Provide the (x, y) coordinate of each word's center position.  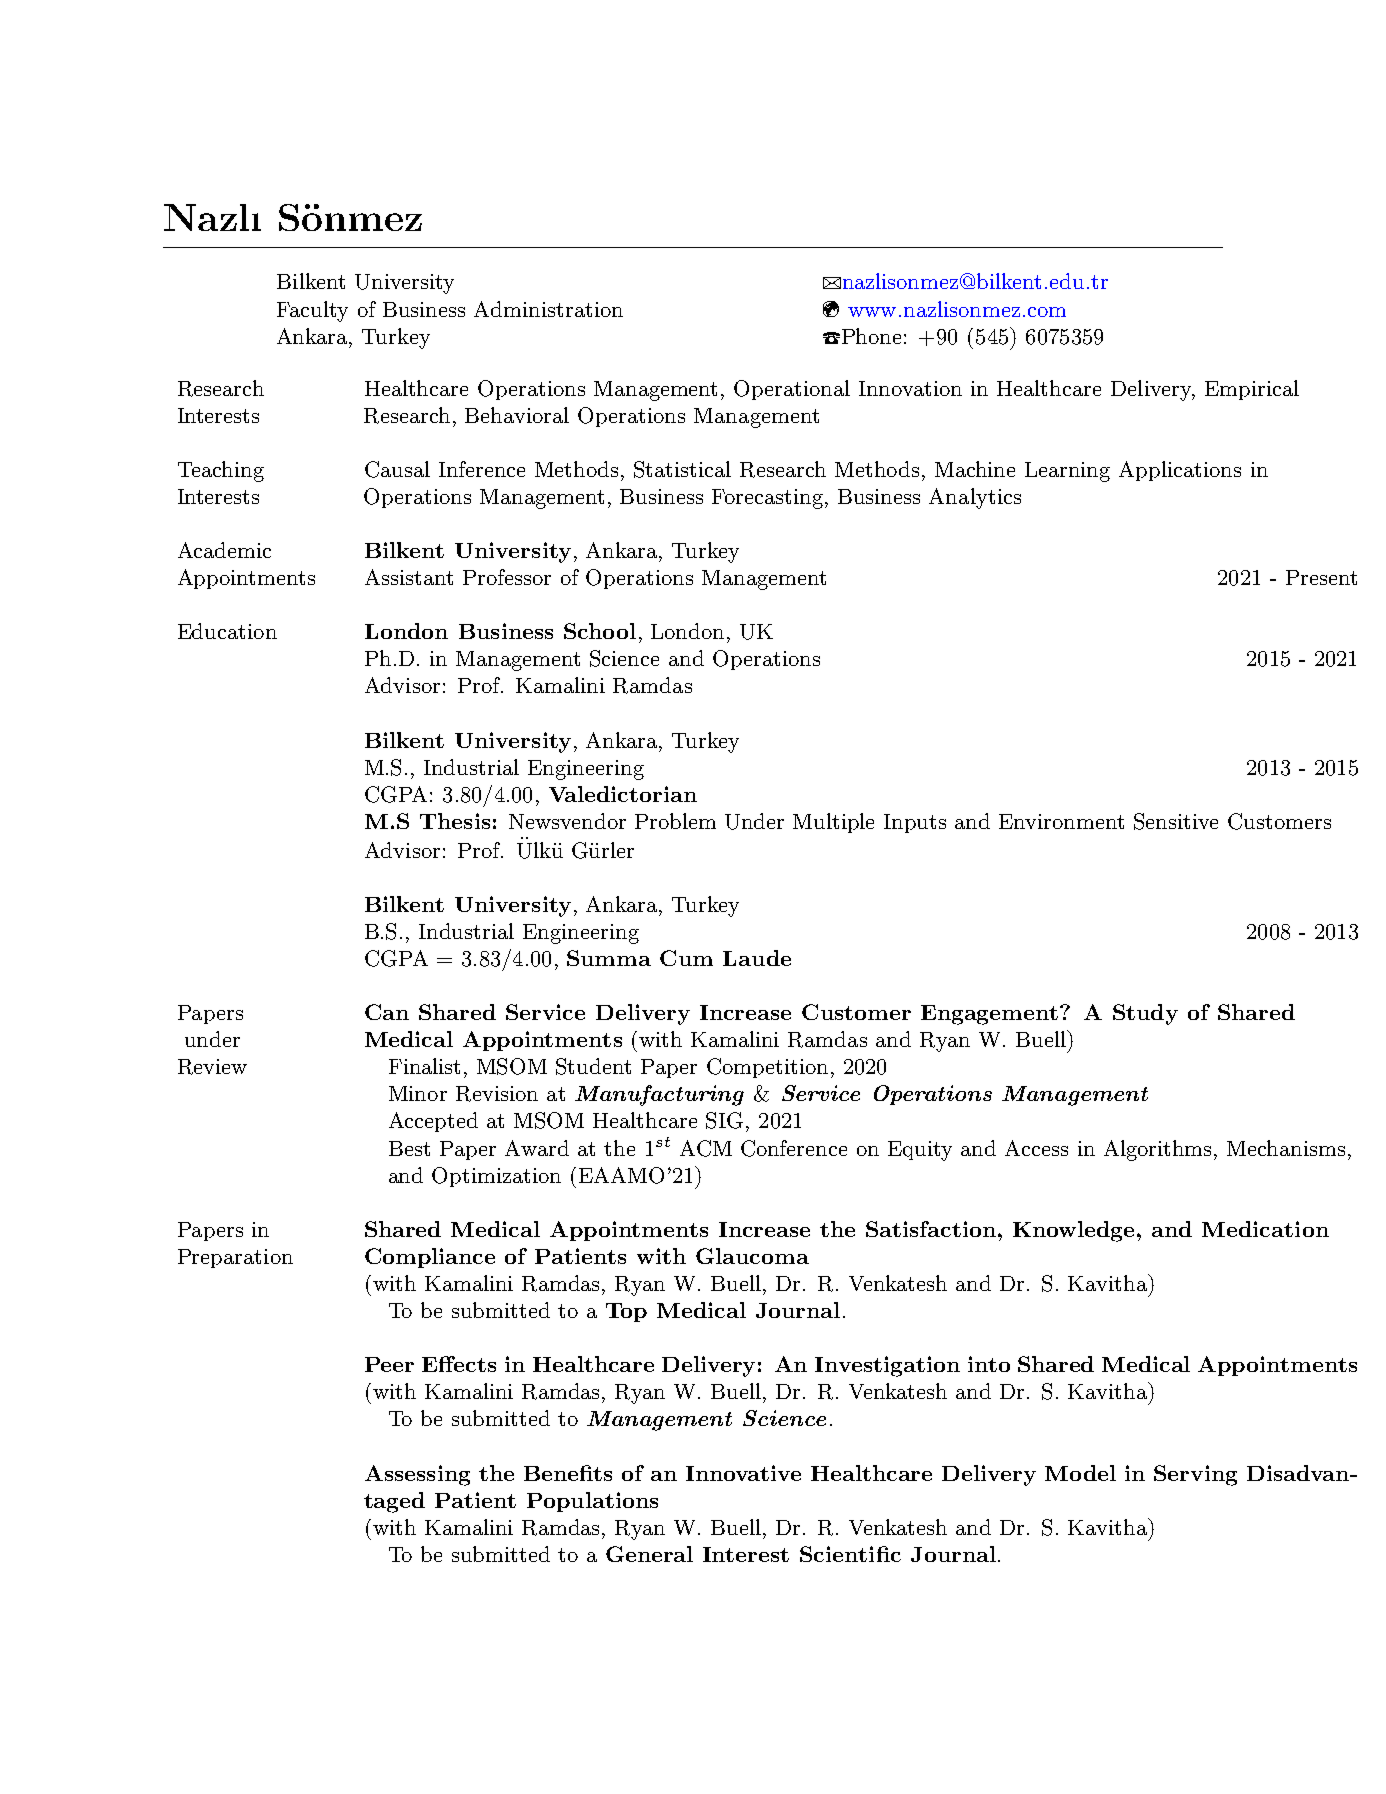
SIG (724, 1120)
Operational (792, 390)
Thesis (455, 821)
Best (409, 1148)
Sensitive (1176, 821)
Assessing (417, 1475)
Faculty (312, 311)
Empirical (1252, 390)
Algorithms (1159, 1150)
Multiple (833, 823)
